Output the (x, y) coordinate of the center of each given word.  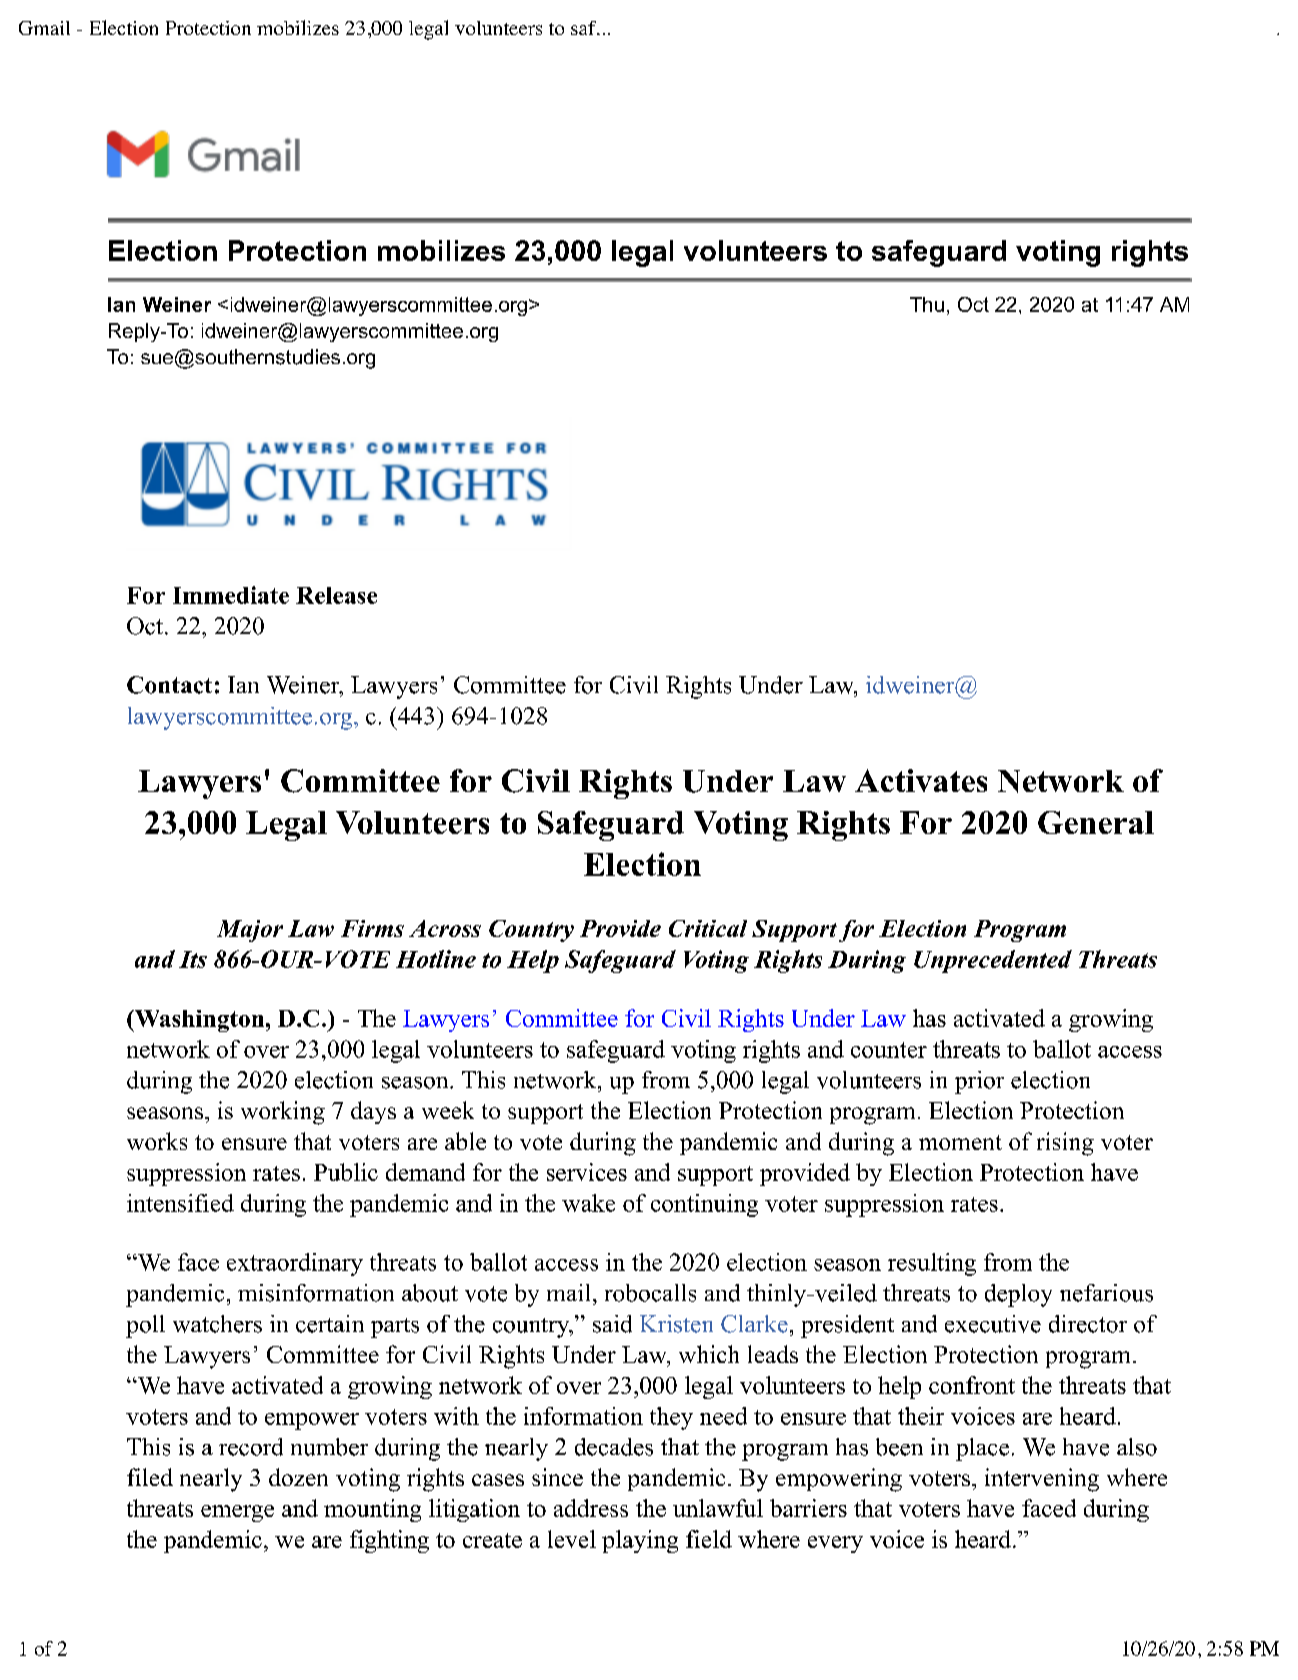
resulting (932, 1264)
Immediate (231, 595)
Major (250, 931)
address (591, 1508)
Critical (708, 928)
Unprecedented (993, 961)
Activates (921, 780)
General (1096, 822)
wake (588, 1203)
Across (445, 928)
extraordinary (295, 1264)
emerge (237, 1513)
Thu (927, 304)
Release (336, 595)
